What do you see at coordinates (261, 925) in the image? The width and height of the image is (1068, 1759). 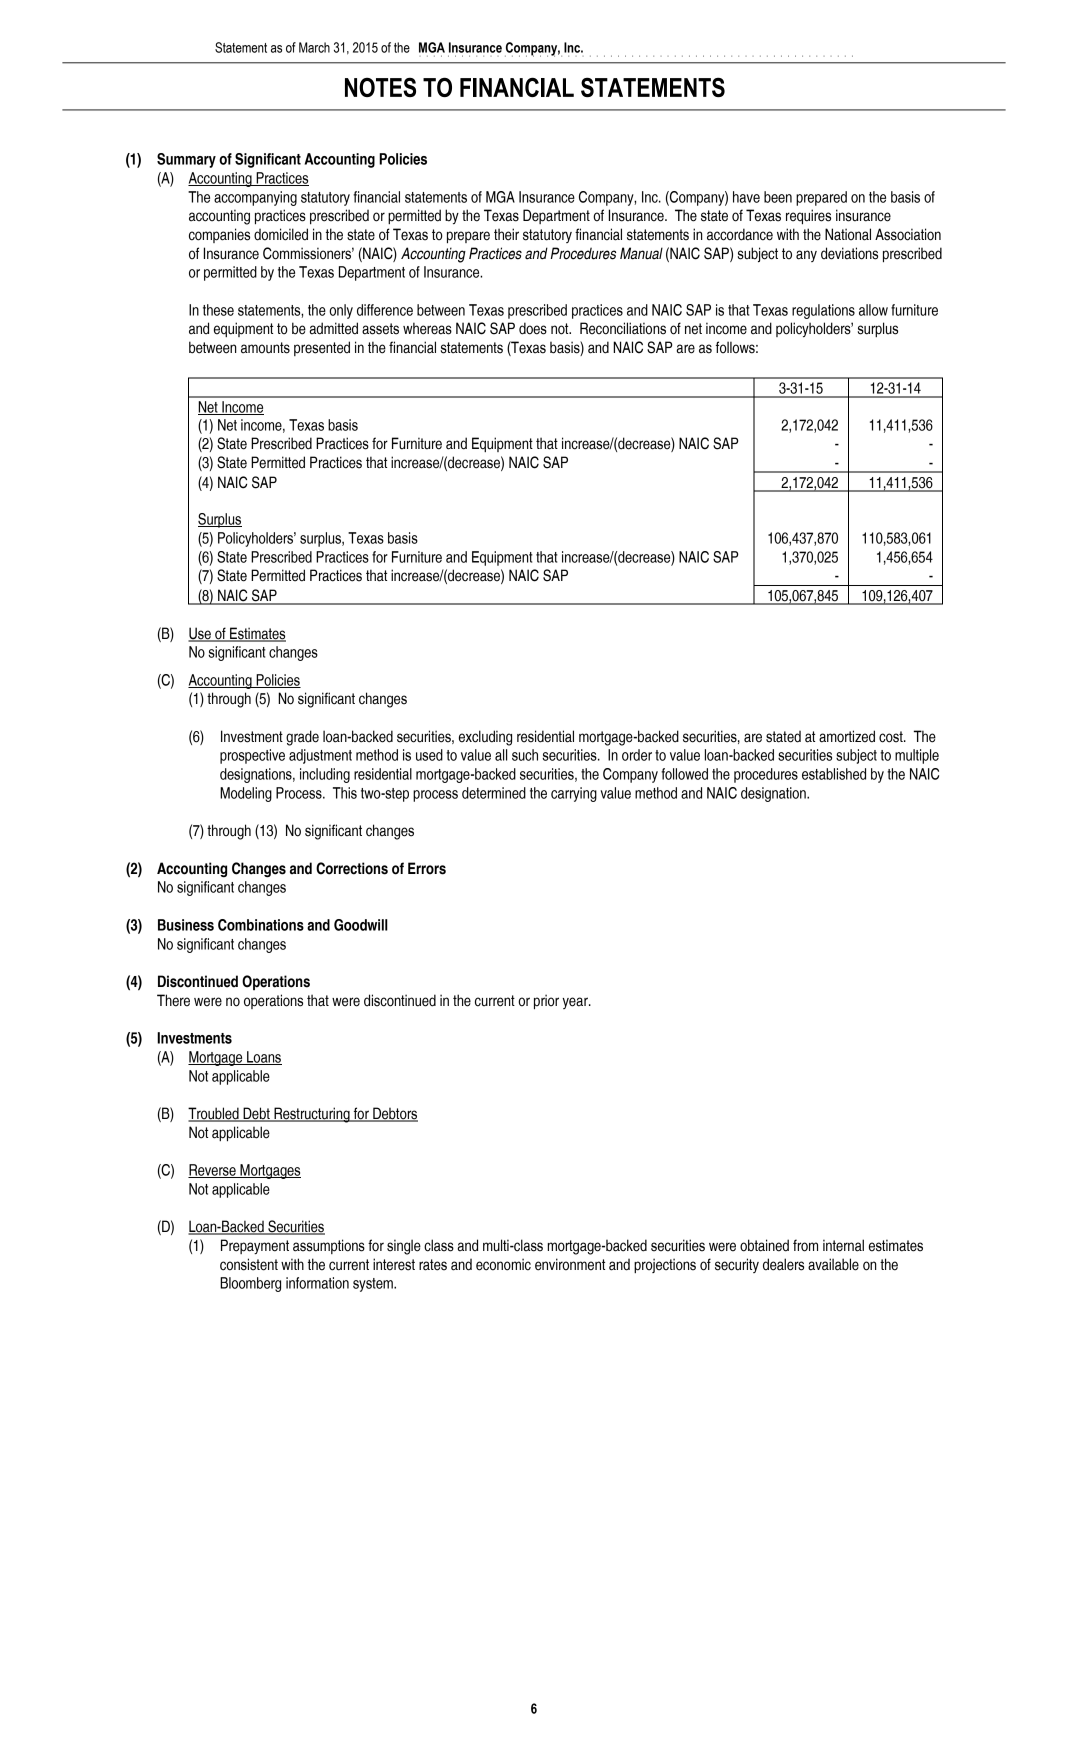 I see `Combinations` at bounding box center [261, 925].
